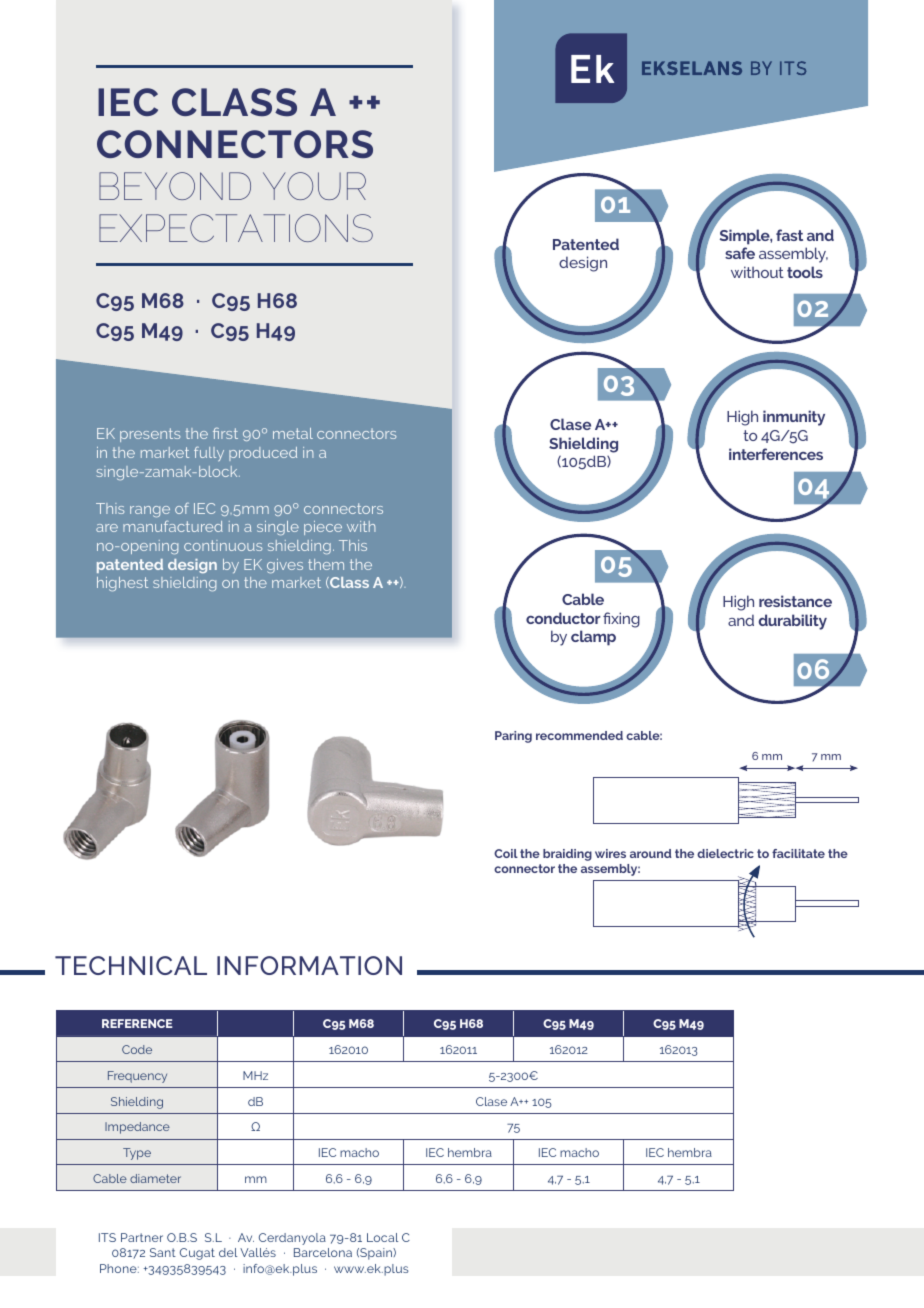  What do you see at coordinates (382, 1237) in the screenshot?
I see `Local` at bounding box center [382, 1237].
